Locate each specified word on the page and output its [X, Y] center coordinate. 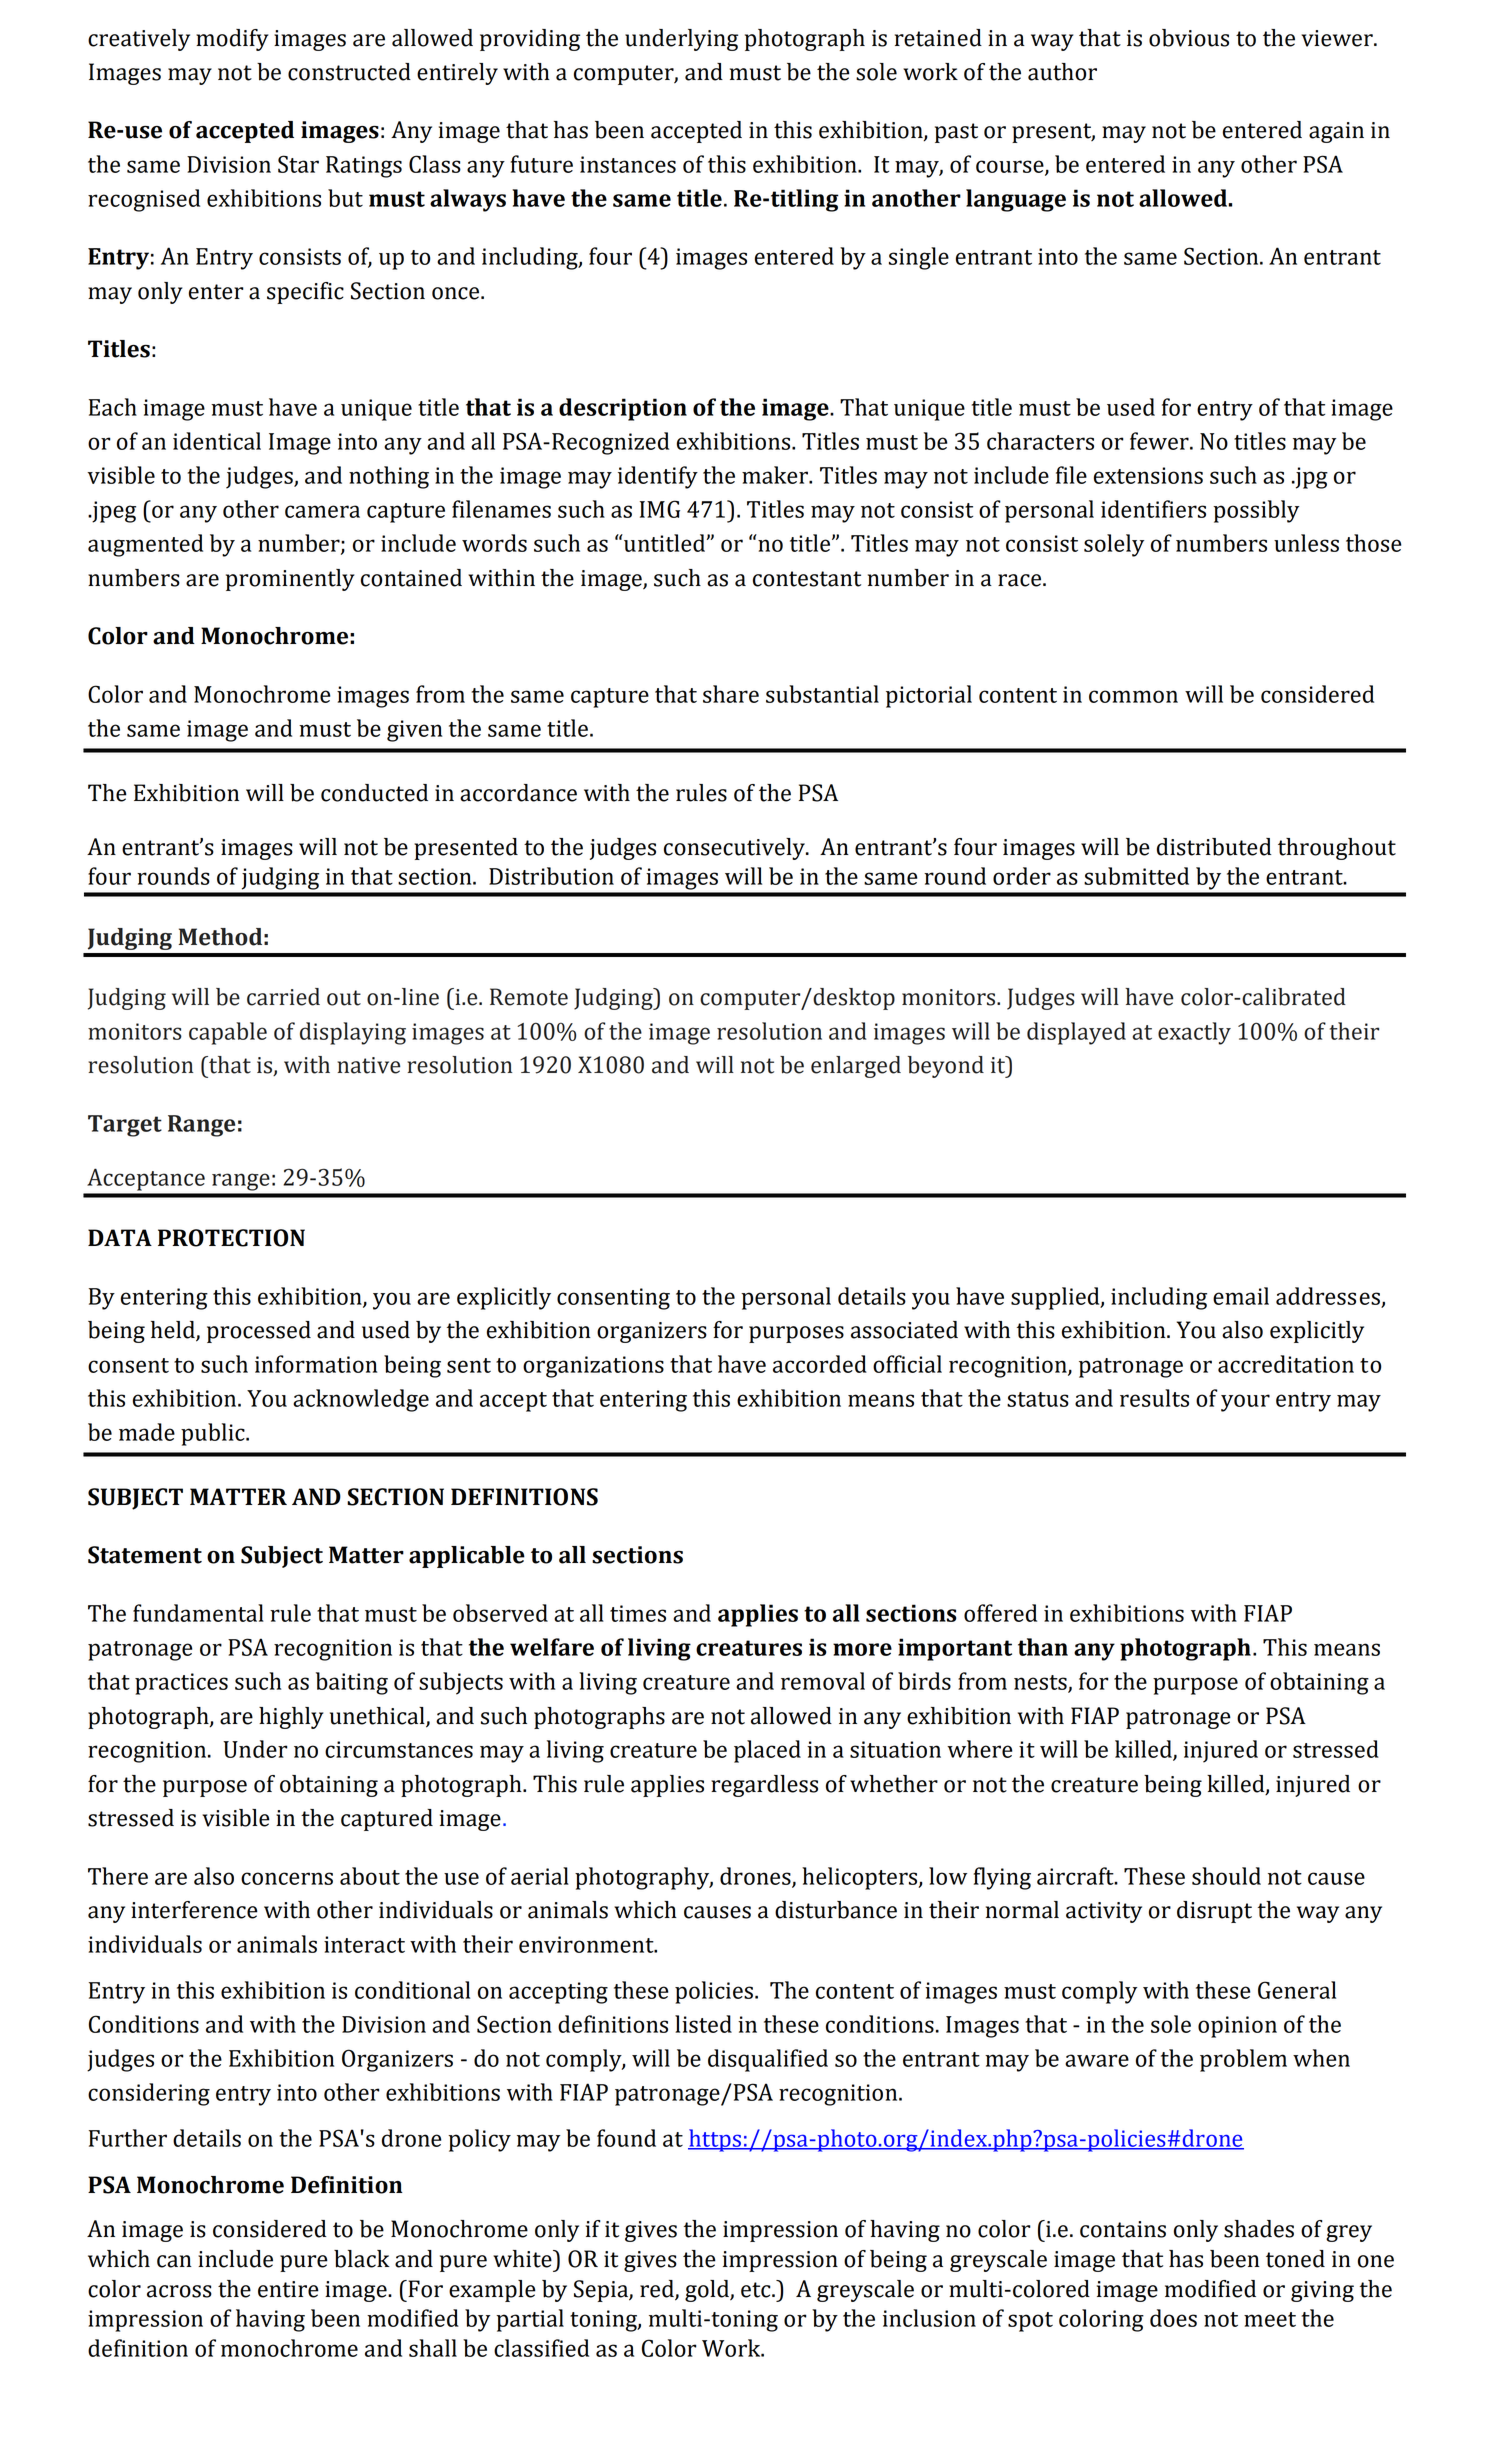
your [1245, 1403]
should [1226, 1876]
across [179, 2291]
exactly [1194, 1033]
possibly [1256, 511]
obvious [1189, 38]
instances [628, 164]
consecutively [735, 849]
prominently [290, 580]
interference [194, 1910]
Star [298, 164]
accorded [820, 1364]
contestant [807, 579]
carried [283, 997]
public [214, 1434]
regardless [764, 1786]
